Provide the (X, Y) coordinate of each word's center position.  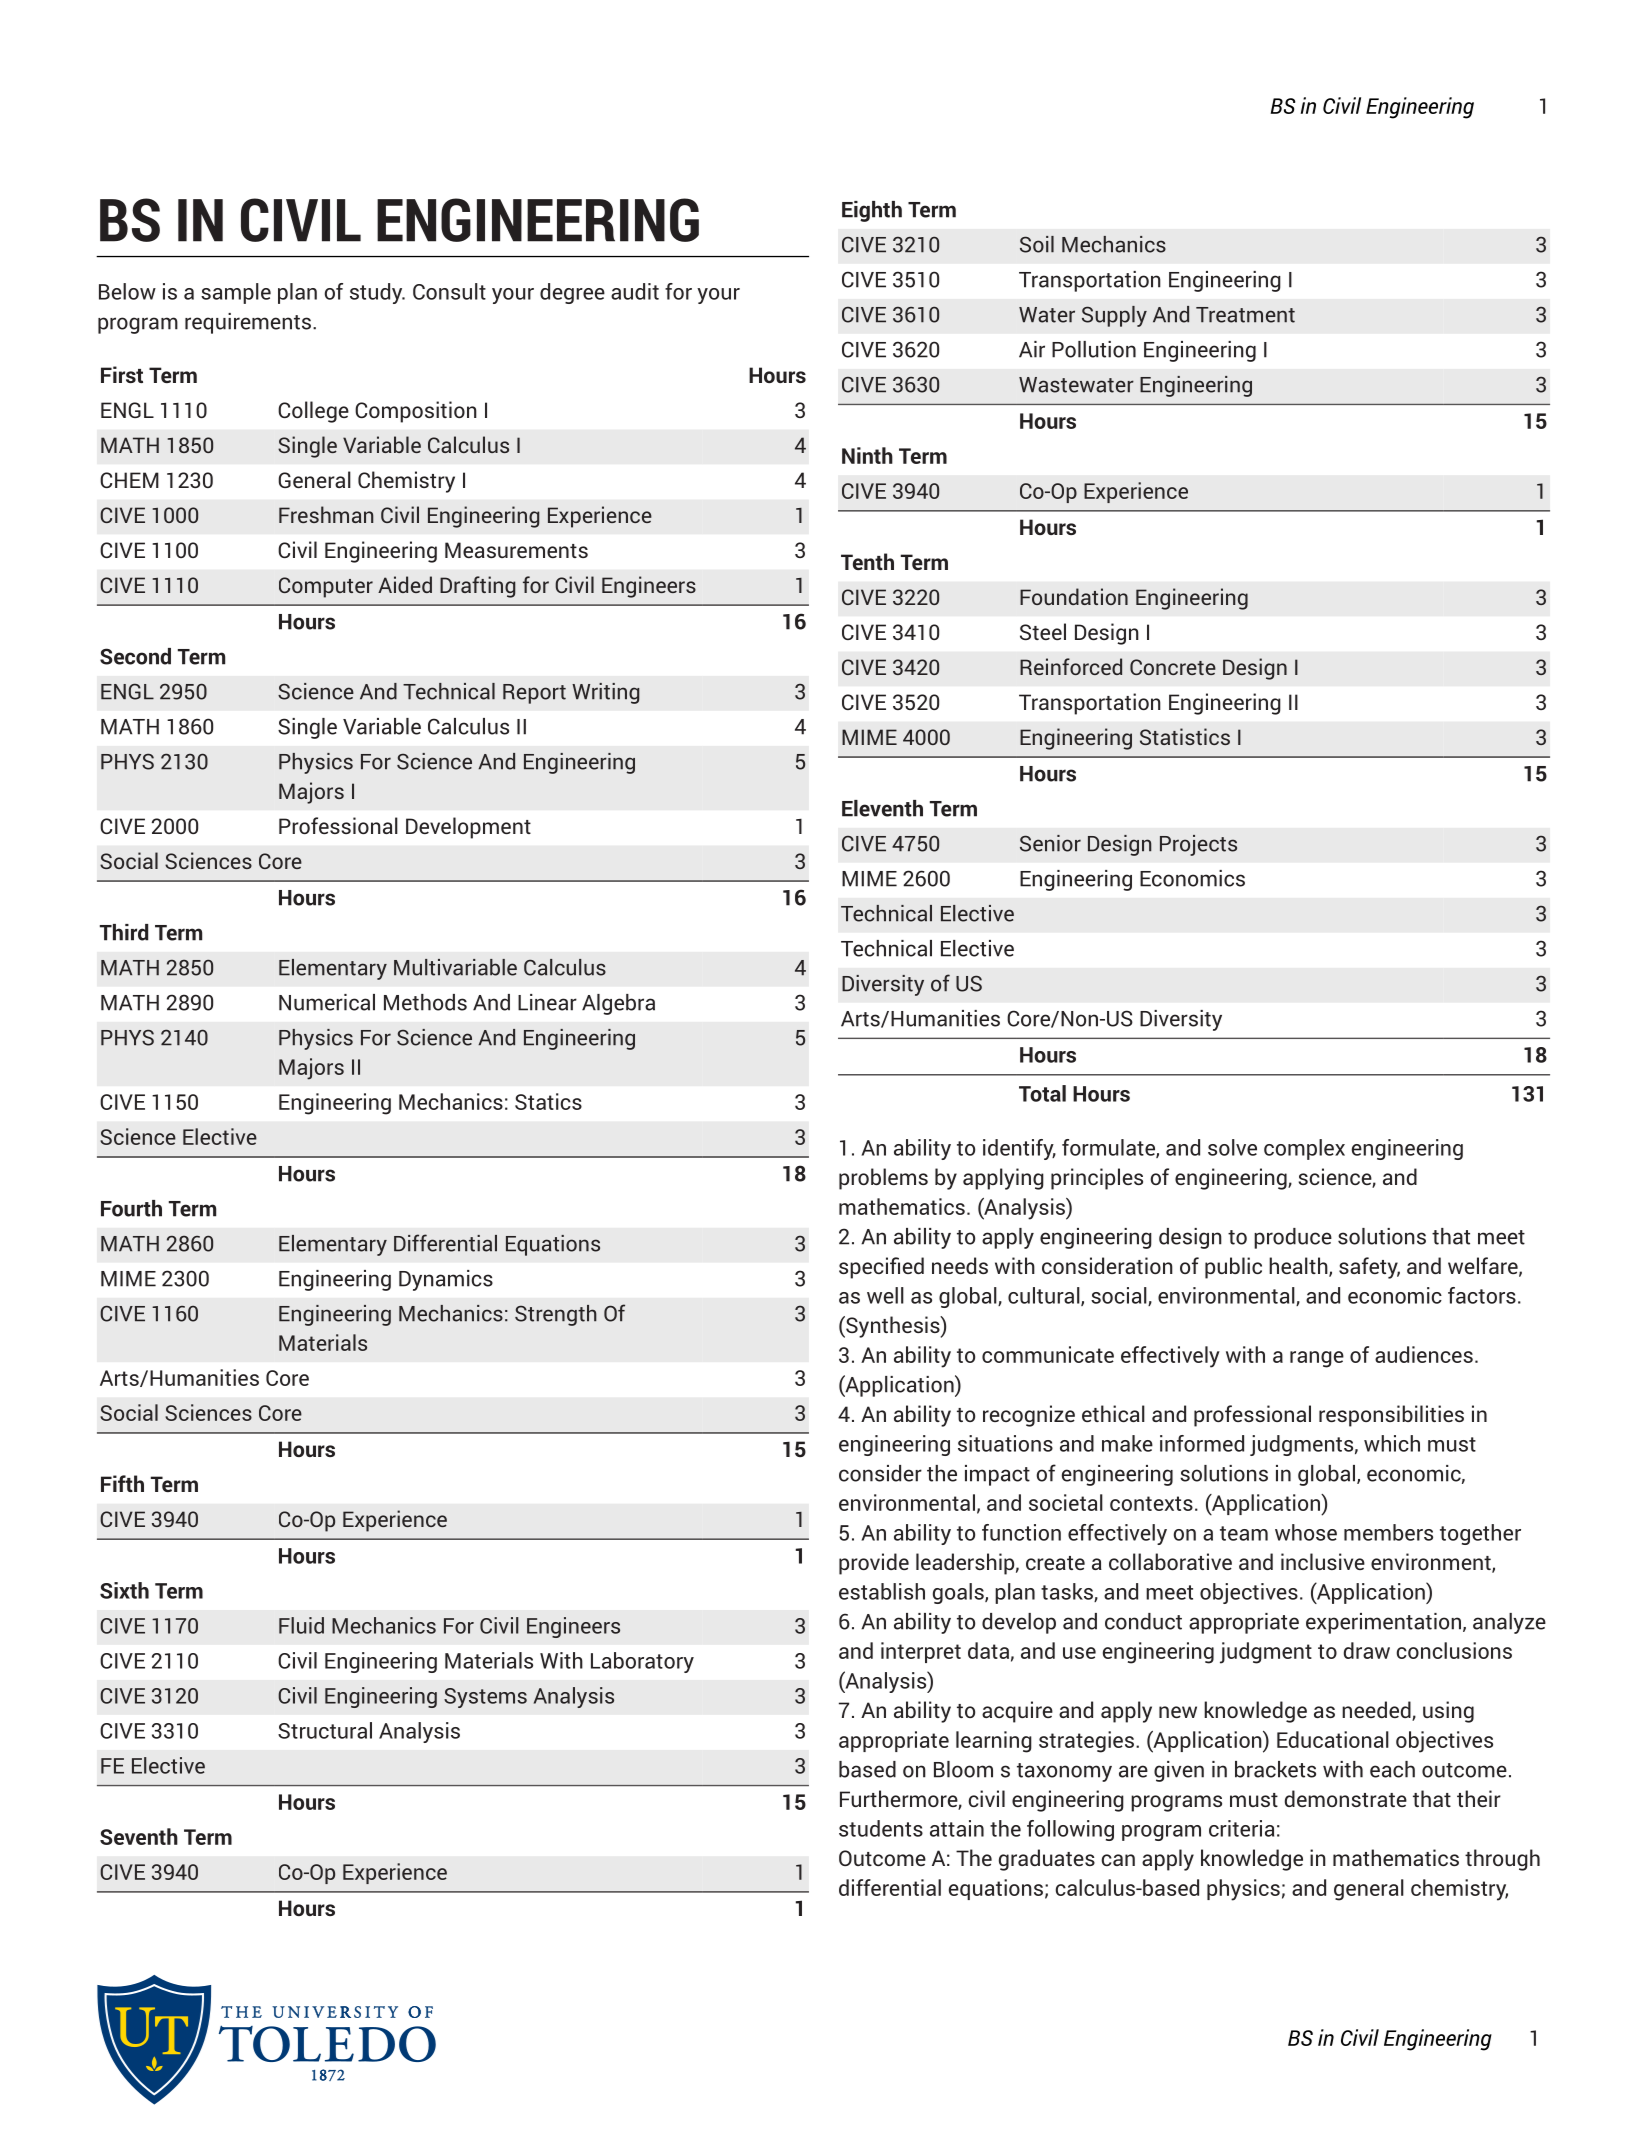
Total (1042, 1093)
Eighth (872, 211)
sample (236, 293)
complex (1304, 1149)
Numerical (327, 1002)
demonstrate (1346, 1798)
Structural (325, 1730)
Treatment (1245, 315)
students (881, 1828)
